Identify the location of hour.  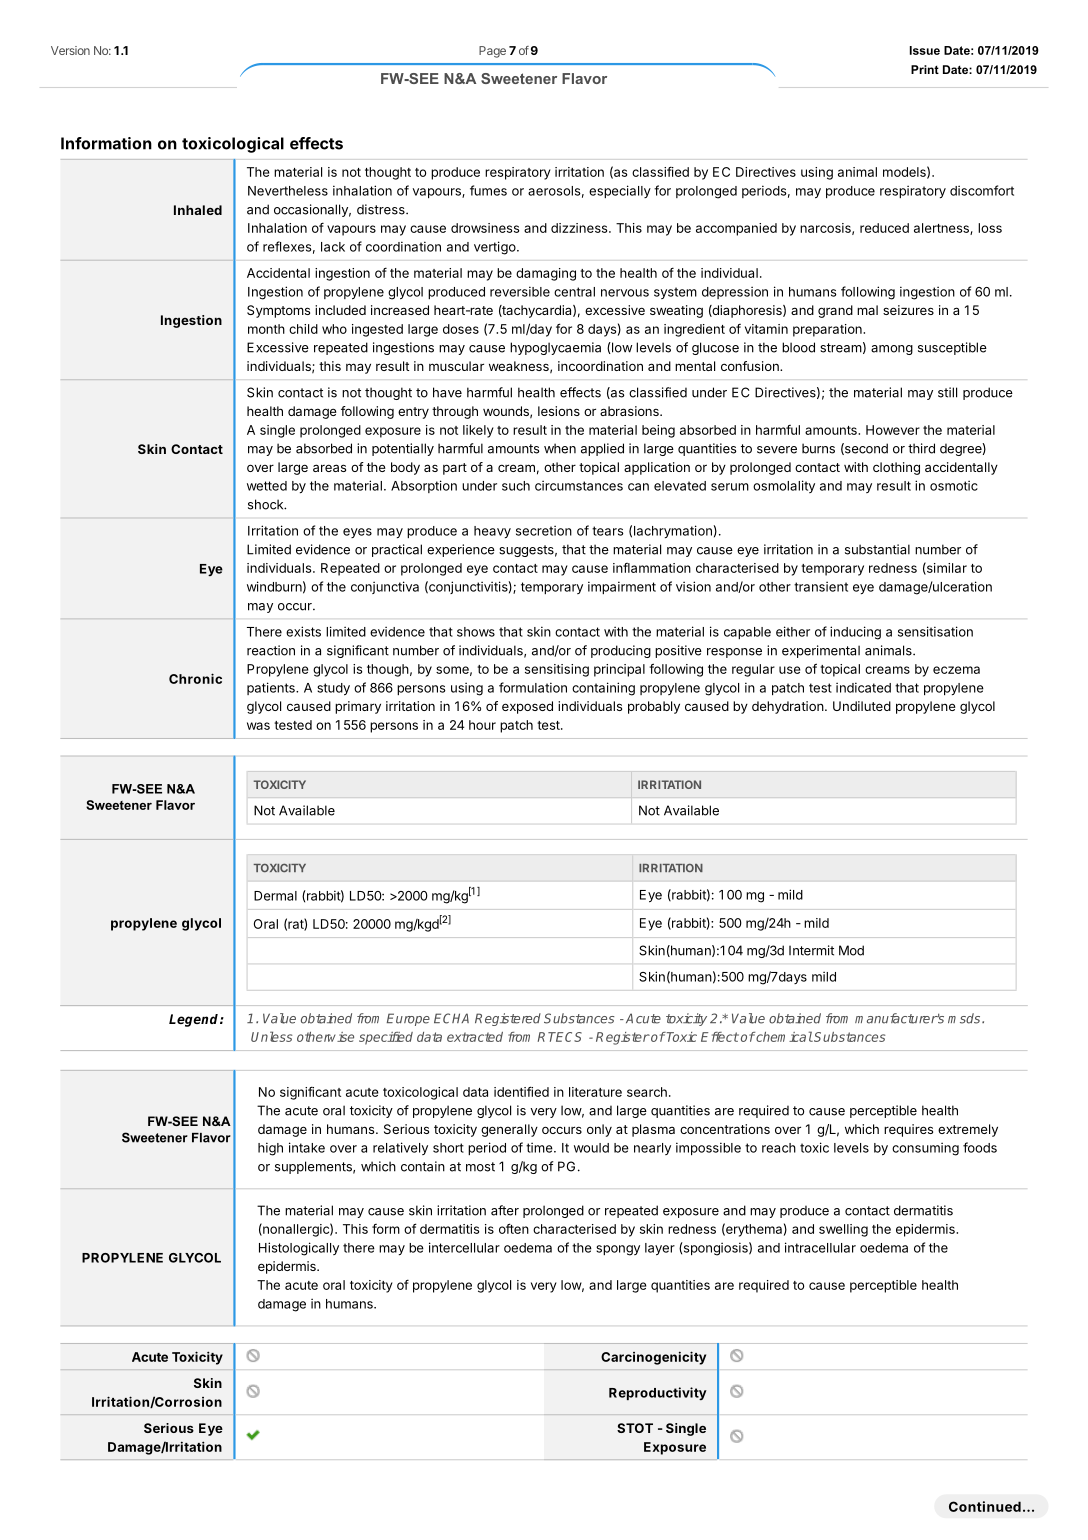
(482, 725).
